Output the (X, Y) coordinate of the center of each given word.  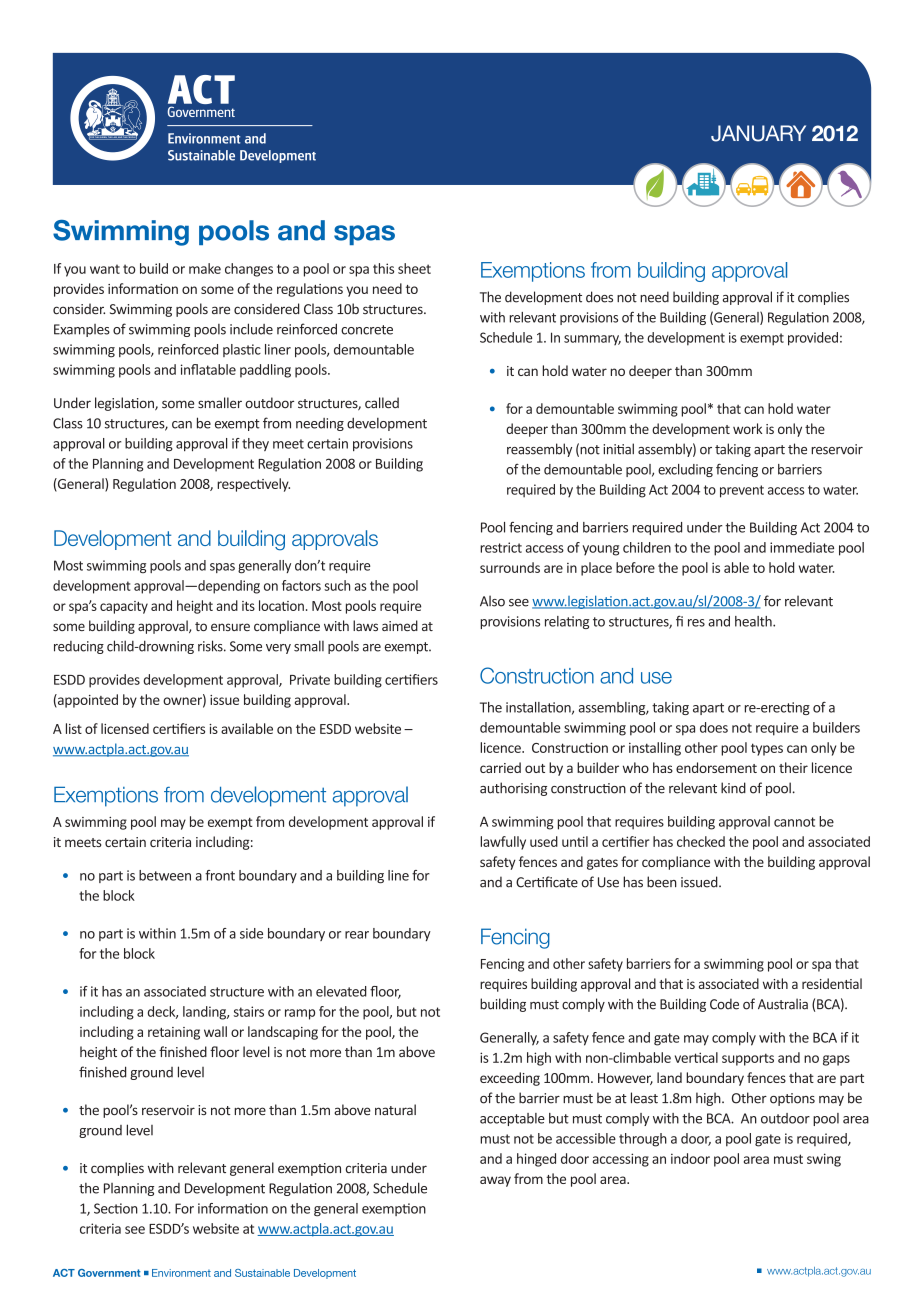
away (495, 1181)
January (758, 133)
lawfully (503, 843)
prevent (742, 491)
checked (701, 841)
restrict (501, 547)
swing (824, 1160)
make (205, 268)
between (165, 875)
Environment (181, 1273)
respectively (253, 485)
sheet (414, 268)
